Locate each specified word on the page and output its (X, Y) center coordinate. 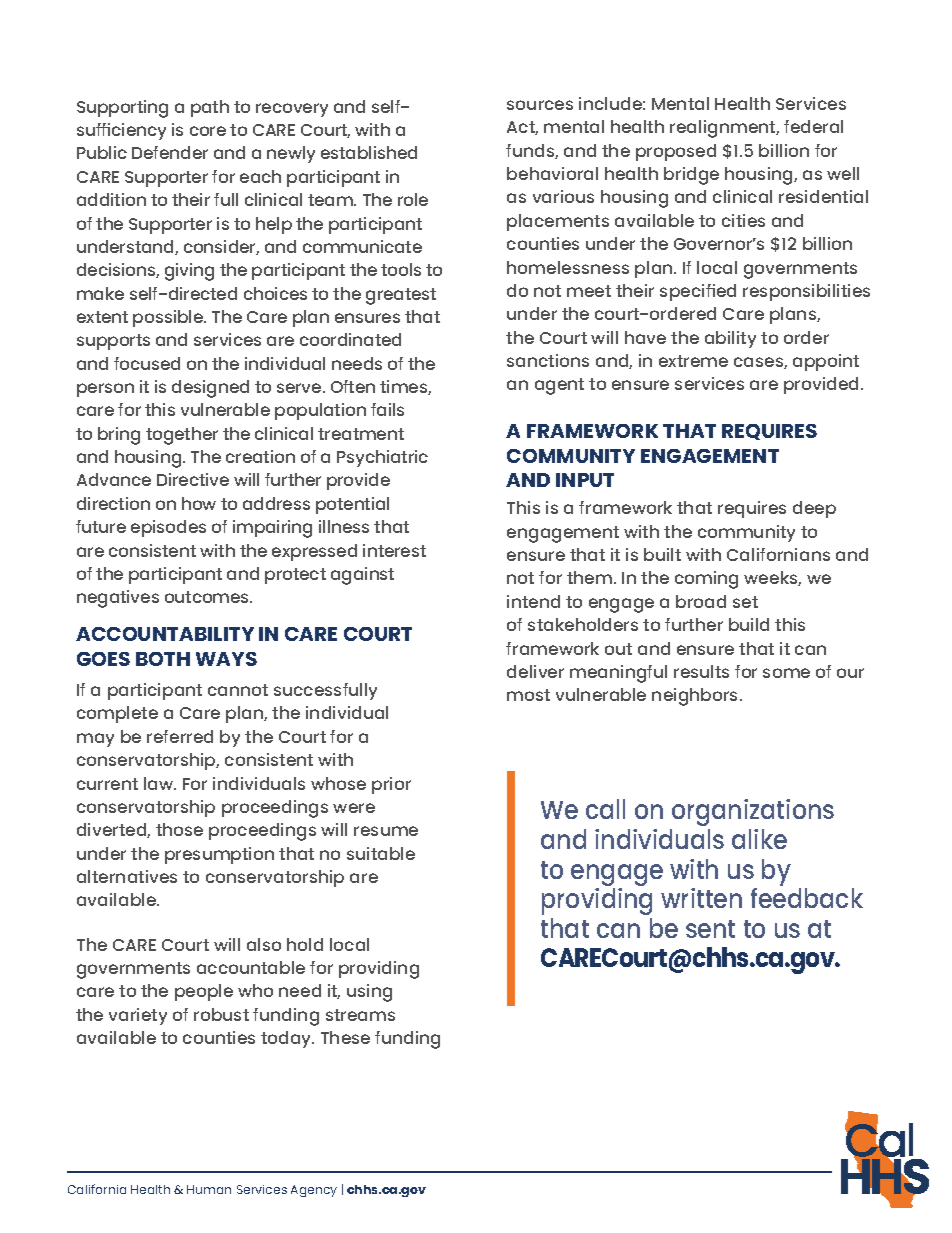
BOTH (163, 659)
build (749, 624)
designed (210, 389)
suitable (381, 853)
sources (540, 105)
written (701, 898)
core (208, 131)
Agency (314, 1191)
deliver (535, 671)
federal (813, 126)
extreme (693, 361)
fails (387, 409)
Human (209, 1189)
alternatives (127, 876)
